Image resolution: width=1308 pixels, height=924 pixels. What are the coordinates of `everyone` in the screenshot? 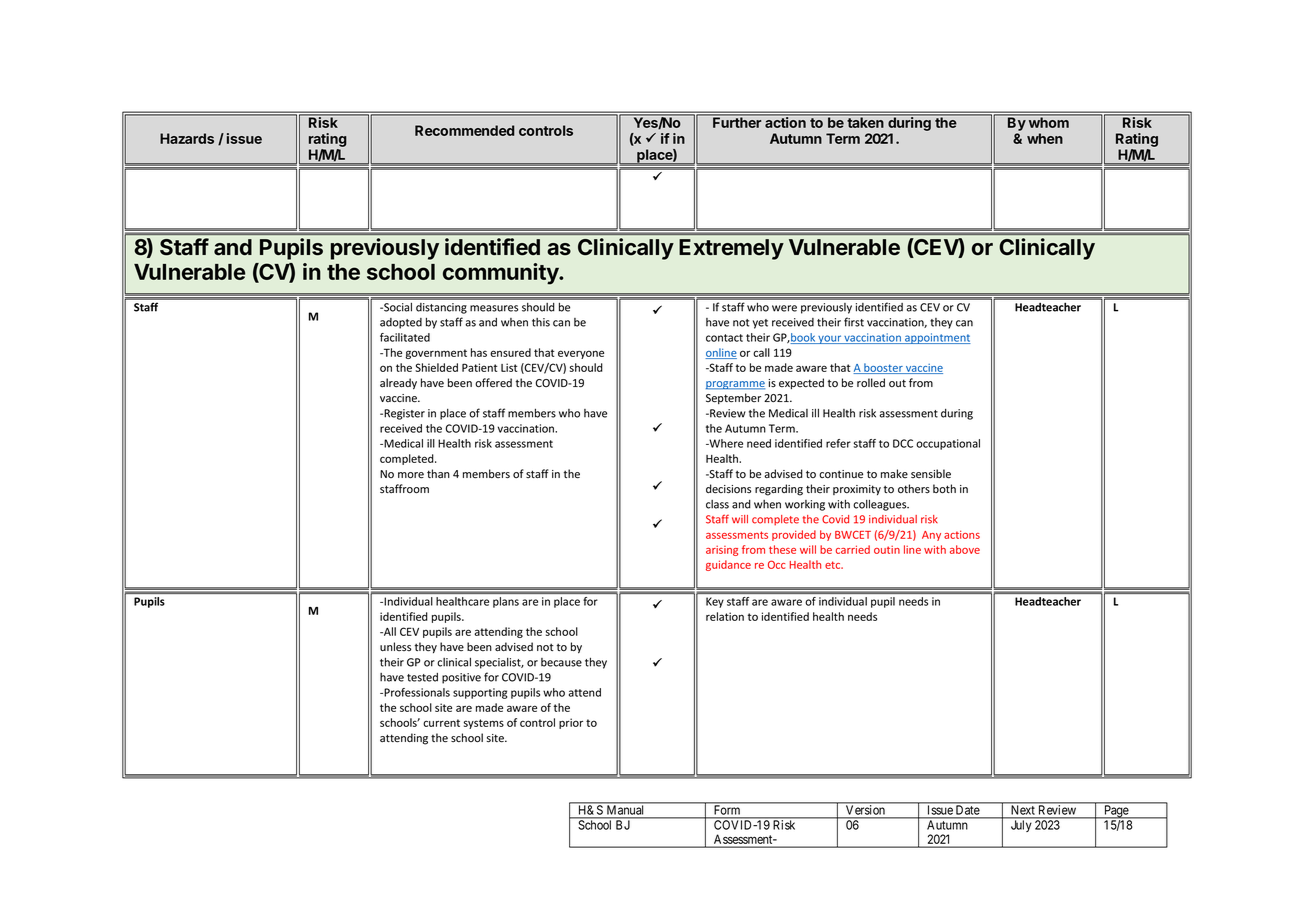 It's located at (581, 354).
